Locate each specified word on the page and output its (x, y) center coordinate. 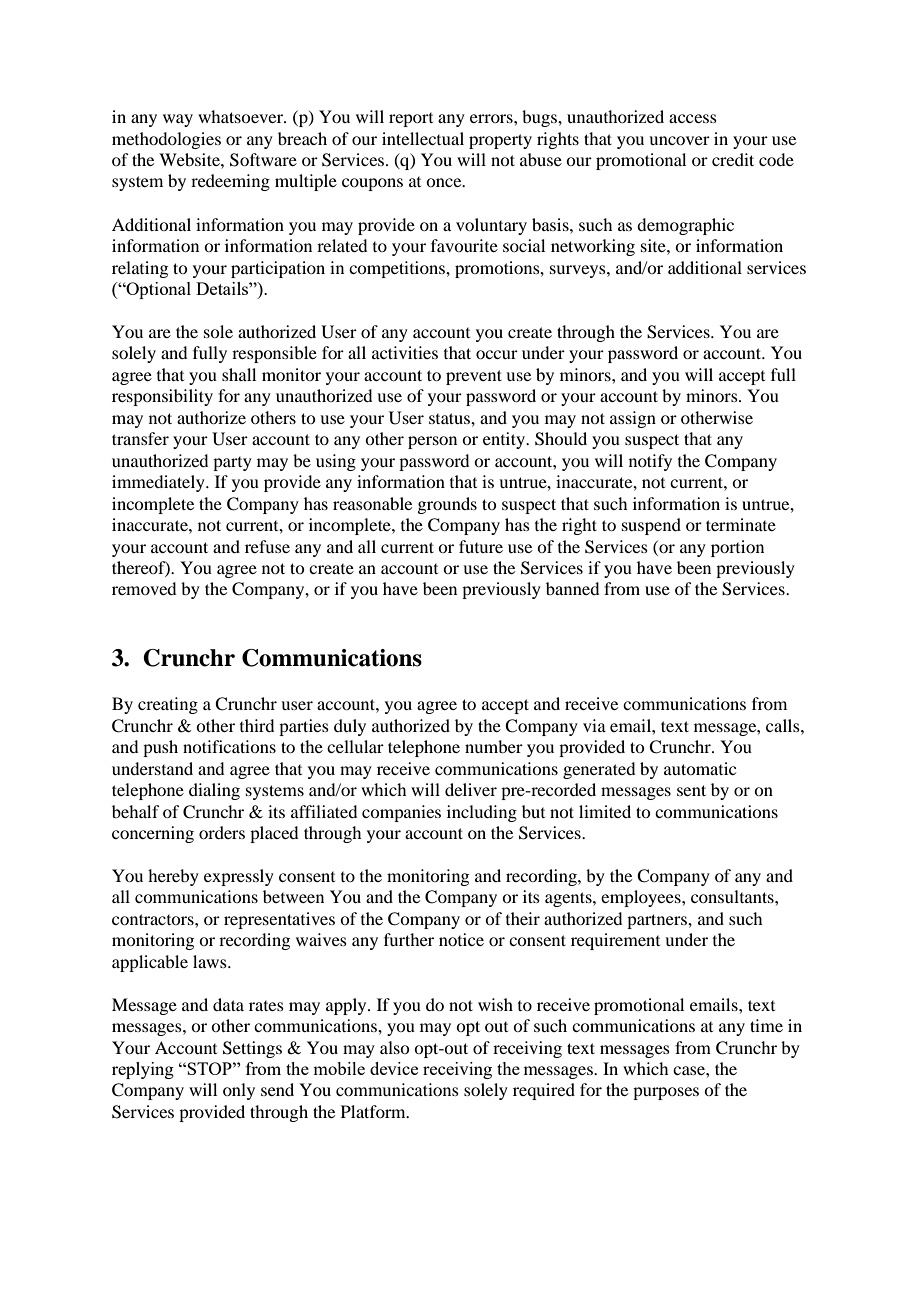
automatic (700, 768)
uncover (679, 140)
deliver (471, 789)
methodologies (166, 140)
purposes (666, 1093)
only (239, 1091)
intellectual (423, 138)
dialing (214, 791)
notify (650, 462)
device (394, 1068)
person (432, 442)
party (232, 464)
